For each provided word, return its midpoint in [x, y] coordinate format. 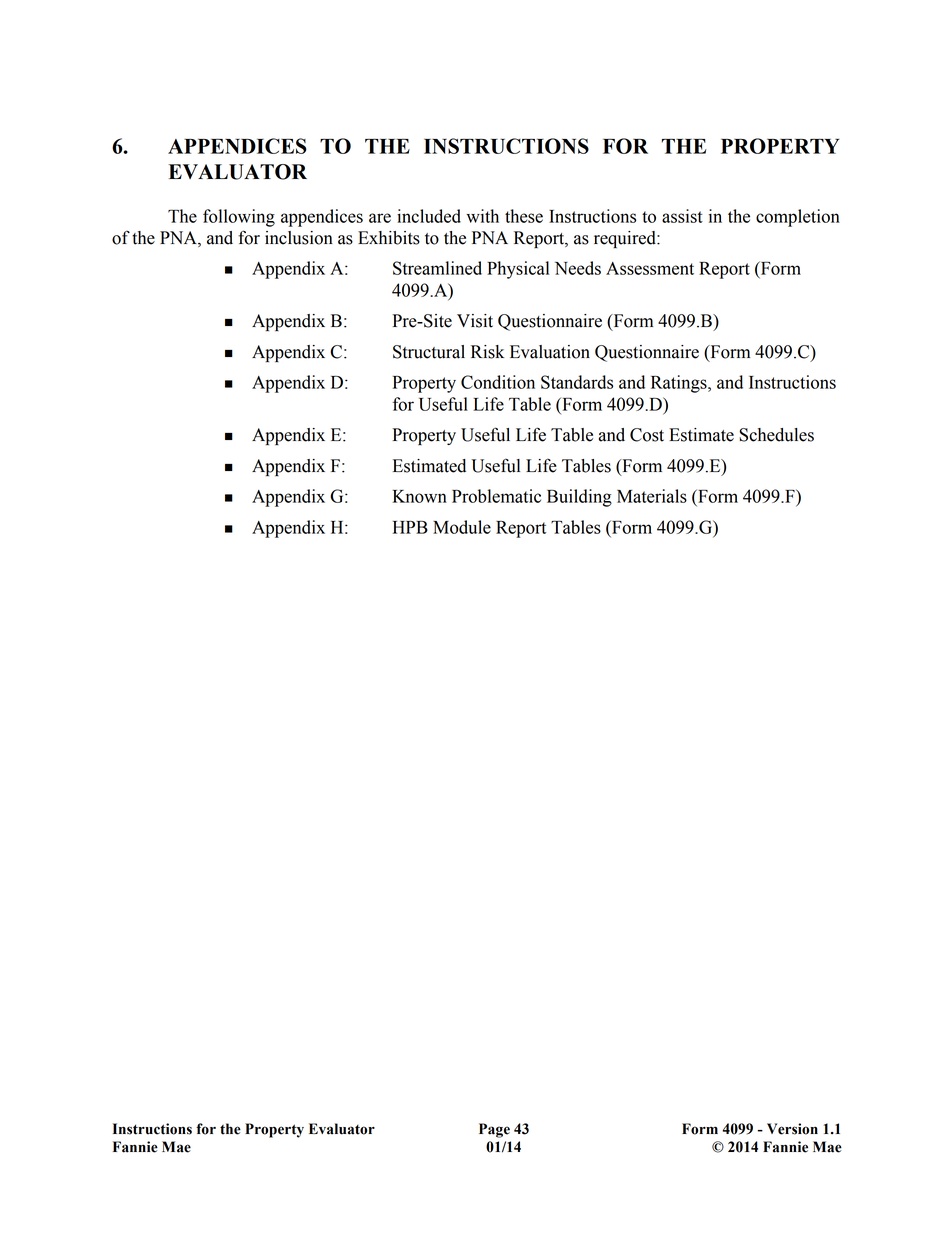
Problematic [496, 496]
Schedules [776, 435]
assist [682, 216]
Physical [518, 270]
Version [792, 1129]
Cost [647, 435]
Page [494, 1130]
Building [579, 498]
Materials [652, 496]
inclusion [299, 238]
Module [462, 527]
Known [420, 496]
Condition [498, 382]
